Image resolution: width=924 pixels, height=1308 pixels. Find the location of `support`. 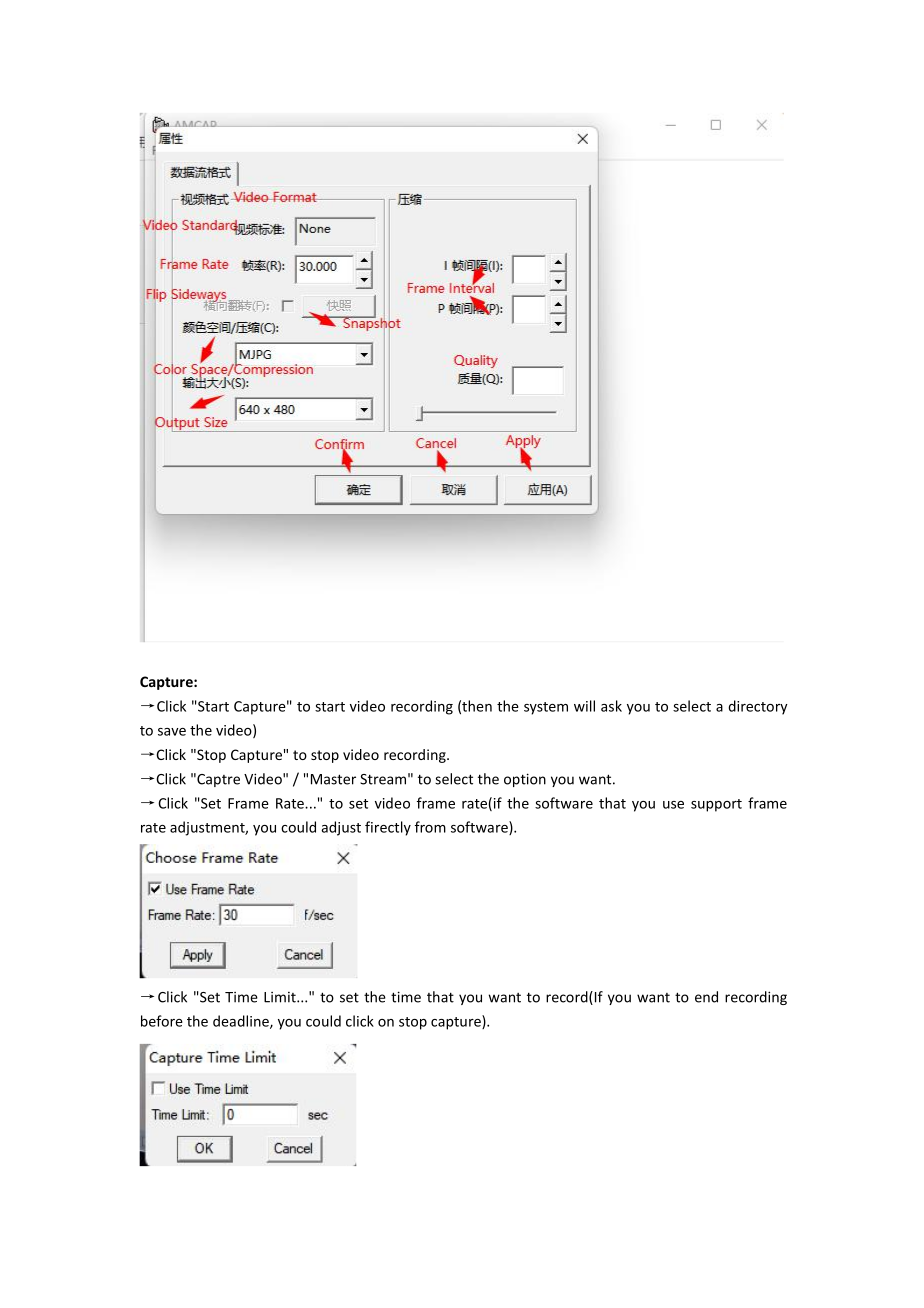

support is located at coordinates (716, 805).
